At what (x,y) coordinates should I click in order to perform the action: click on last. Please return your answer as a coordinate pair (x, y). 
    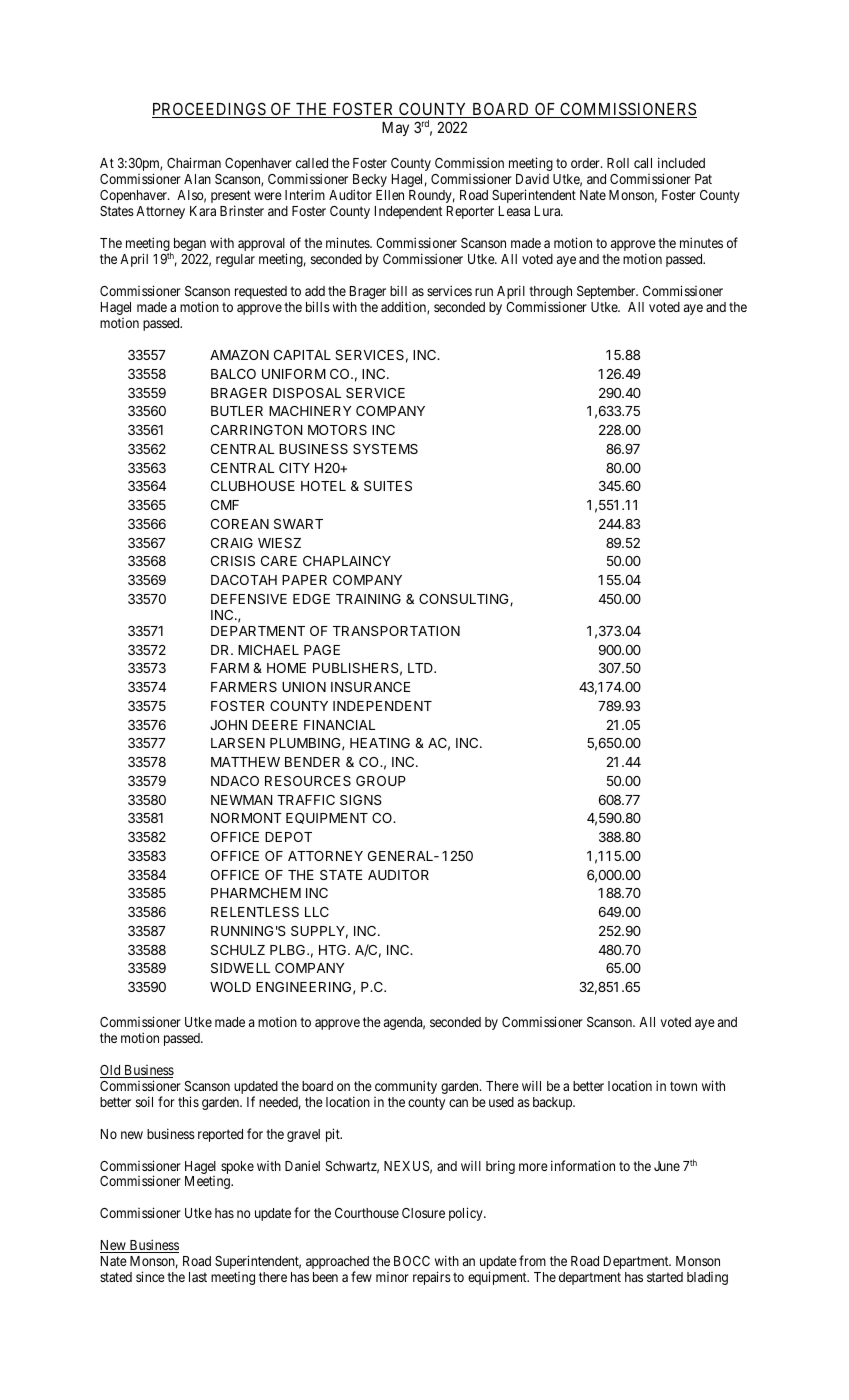
    Looking at the image, I should click on (198, 1277).
